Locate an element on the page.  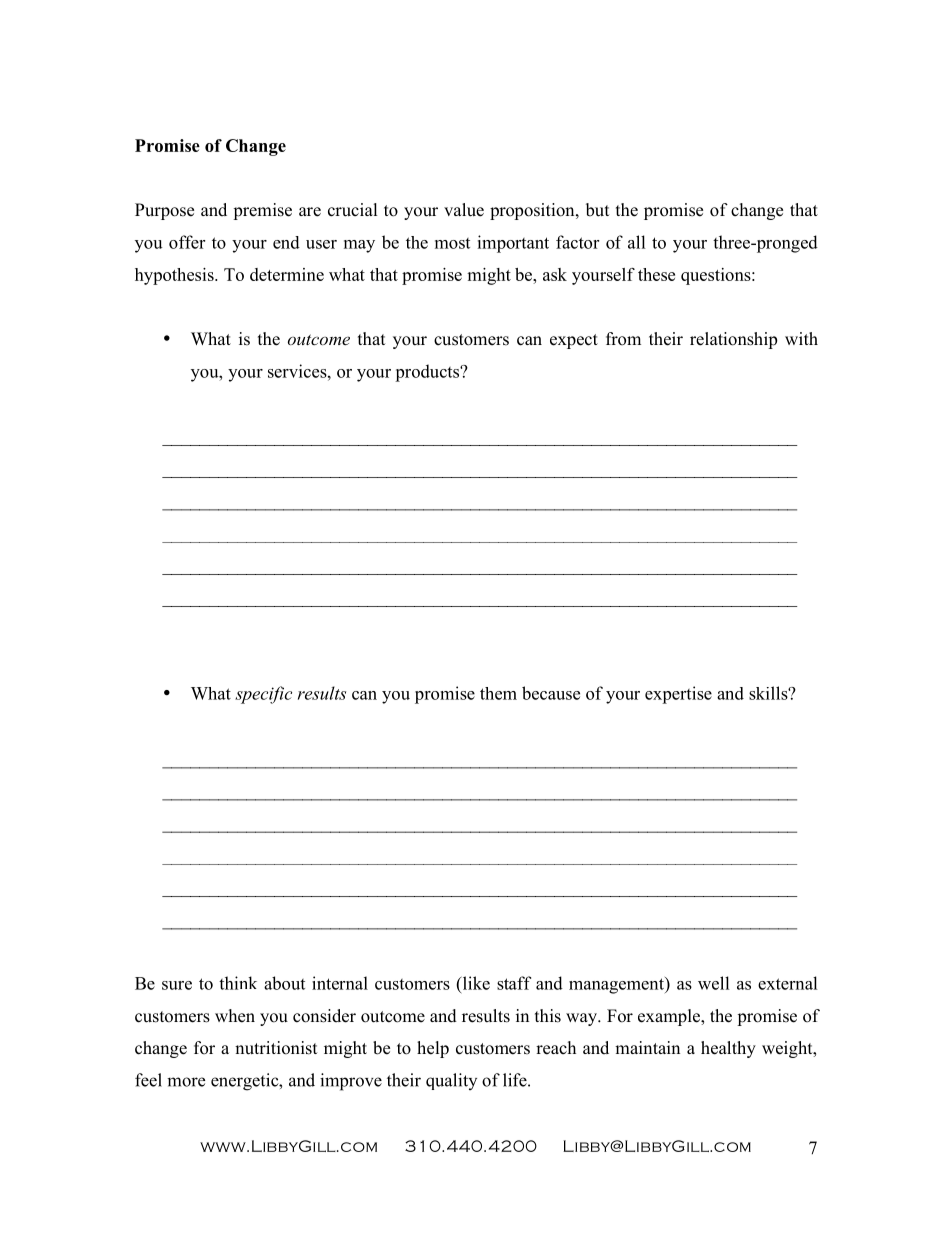
most is located at coordinates (452, 243).
